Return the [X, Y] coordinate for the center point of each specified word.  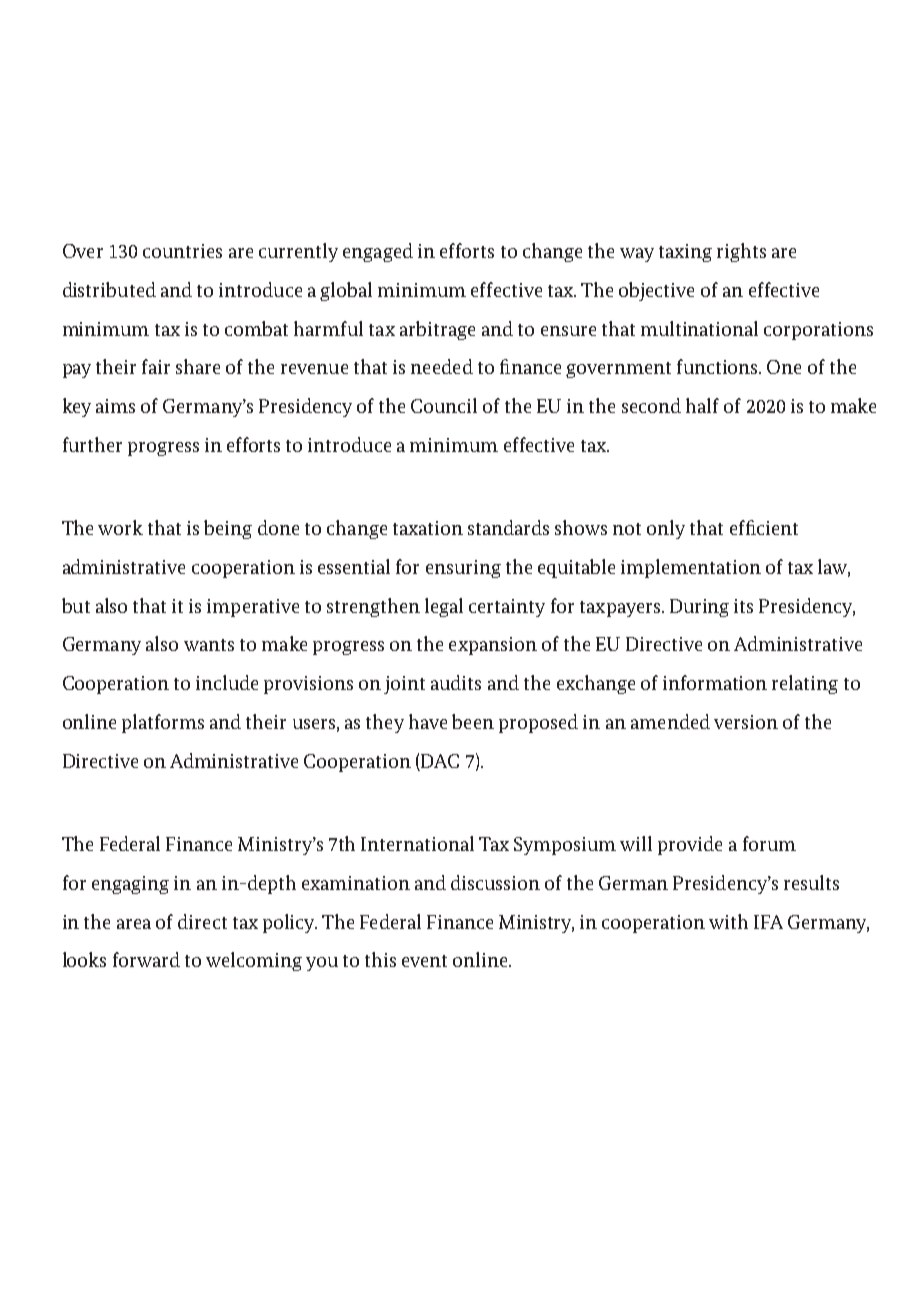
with [728, 921]
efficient [764, 527]
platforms [163, 723]
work [120, 527]
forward [146, 959]
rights [741, 252]
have [428, 721]
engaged [378, 252]
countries [182, 251]
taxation [428, 528]
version [746, 722]
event [424, 961]
